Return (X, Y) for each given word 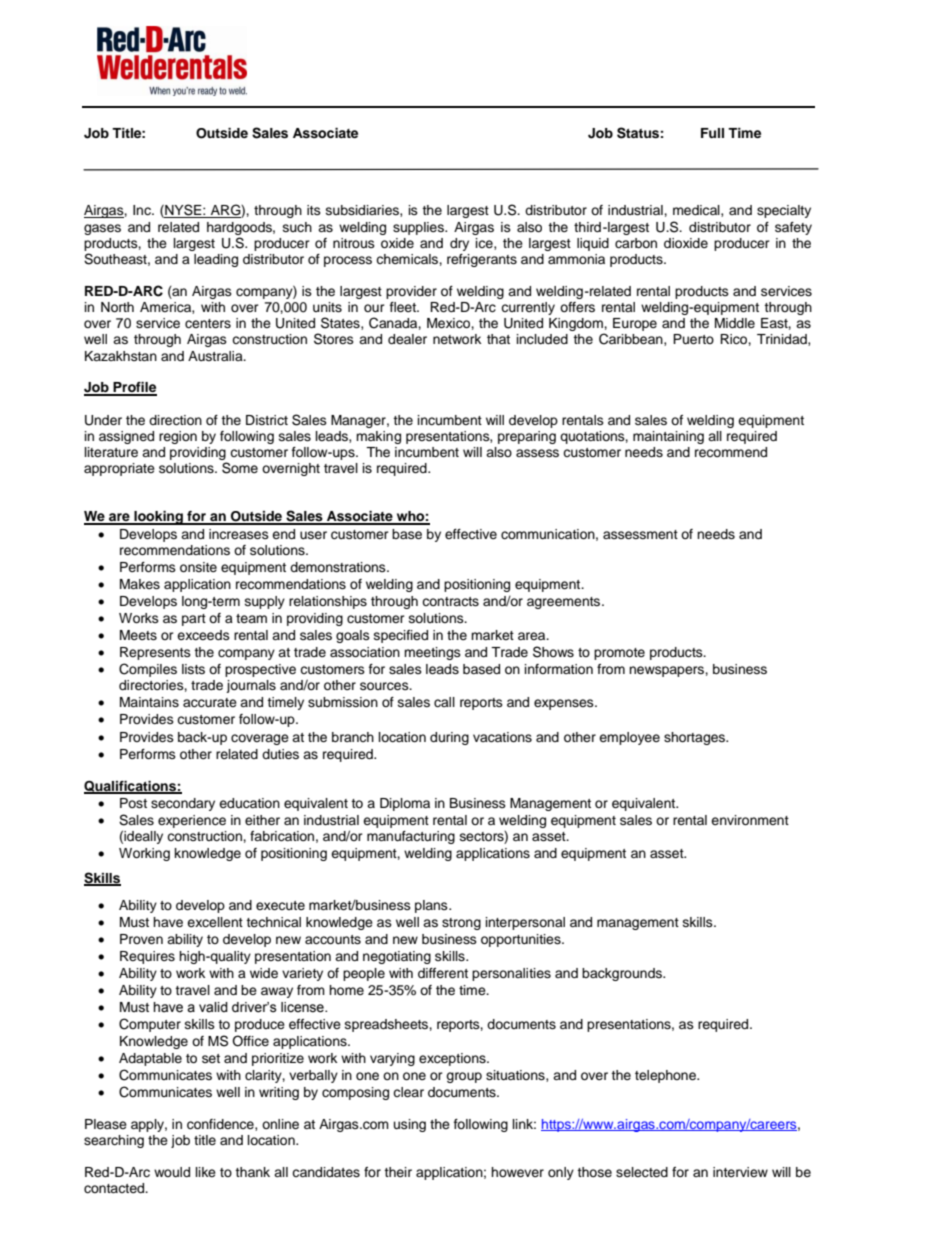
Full (712, 133)
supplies (419, 228)
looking (158, 518)
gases (102, 229)
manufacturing (411, 837)
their (398, 1172)
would (172, 1172)
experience (192, 821)
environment (750, 820)
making (378, 437)
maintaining (668, 437)
